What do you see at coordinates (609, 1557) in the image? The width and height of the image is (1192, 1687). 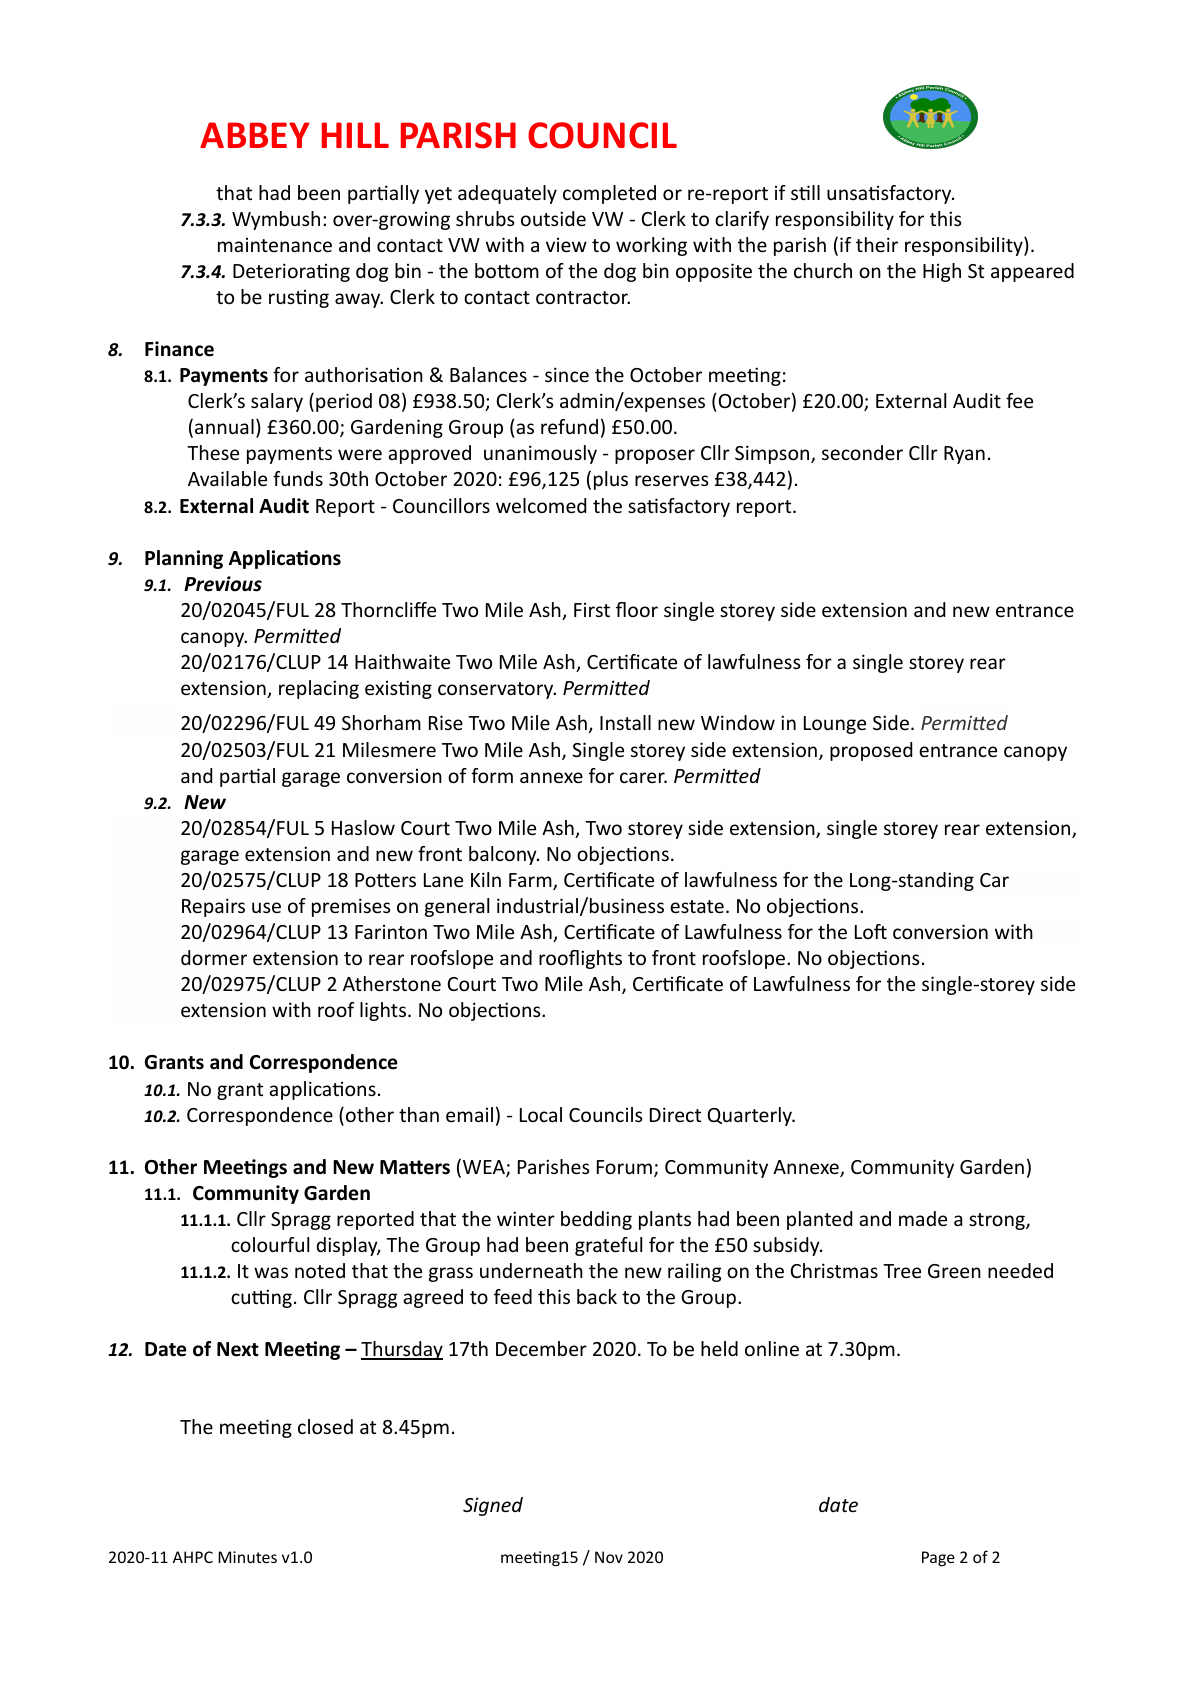 I see `Nov` at bounding box center [609, 1557].
